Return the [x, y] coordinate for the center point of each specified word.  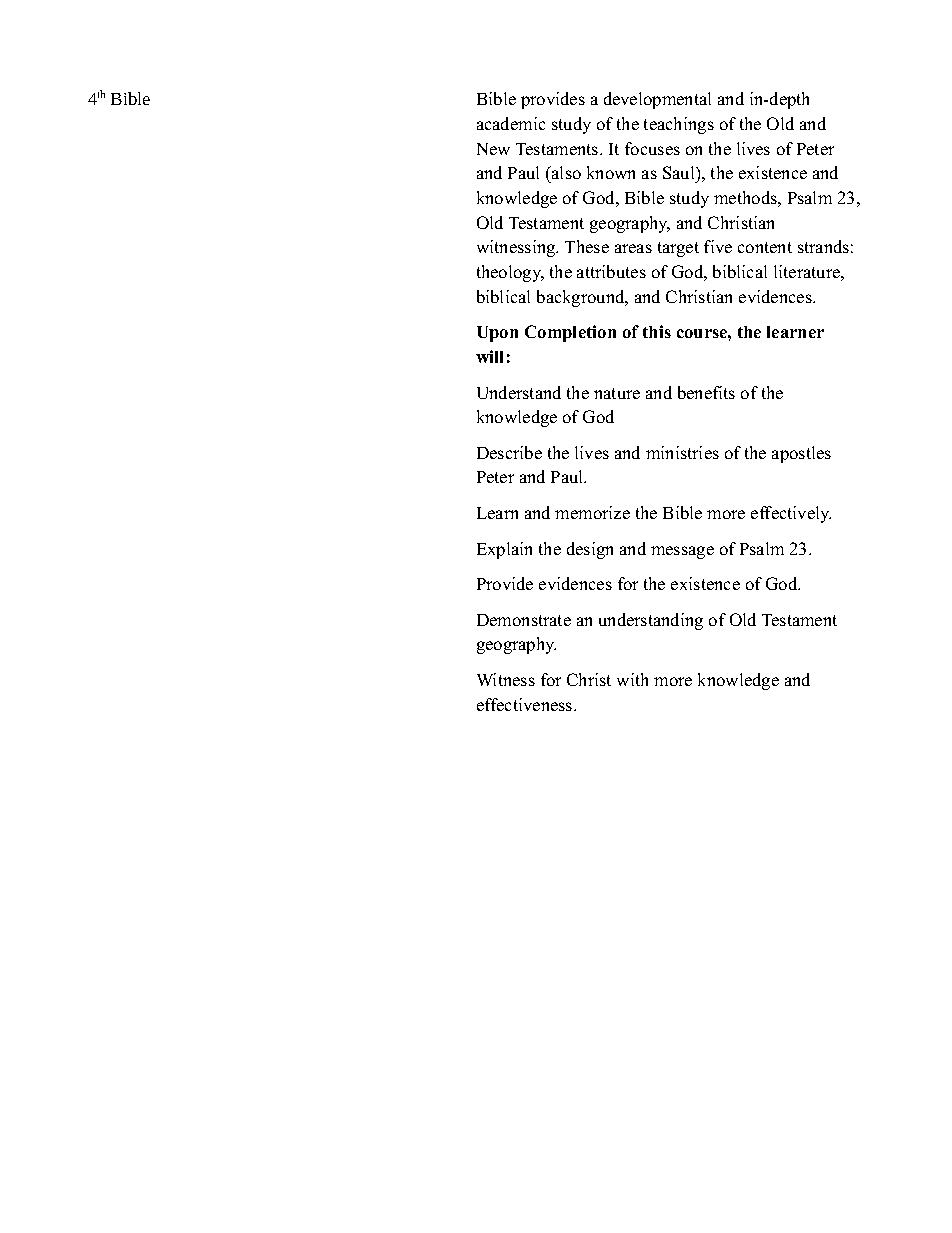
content [765, 247]
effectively [791, 514]
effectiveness [526, 704]
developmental [657, 100]
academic [511, 123]
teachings [679, 125]
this [657, 331]
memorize [592, 512]
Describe [509, 452]
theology [510, 273]
